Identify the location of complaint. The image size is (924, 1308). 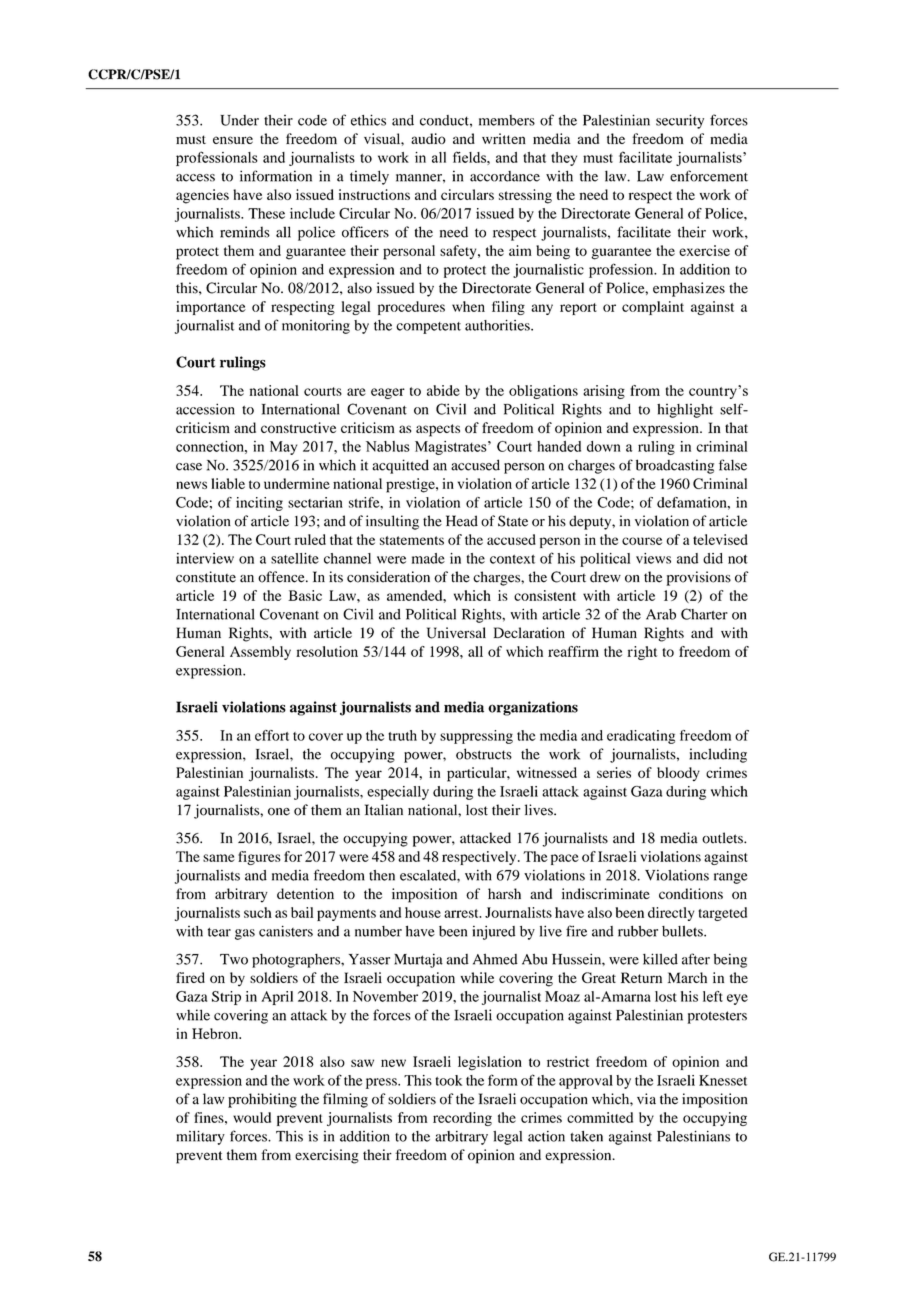
(653, 308).
